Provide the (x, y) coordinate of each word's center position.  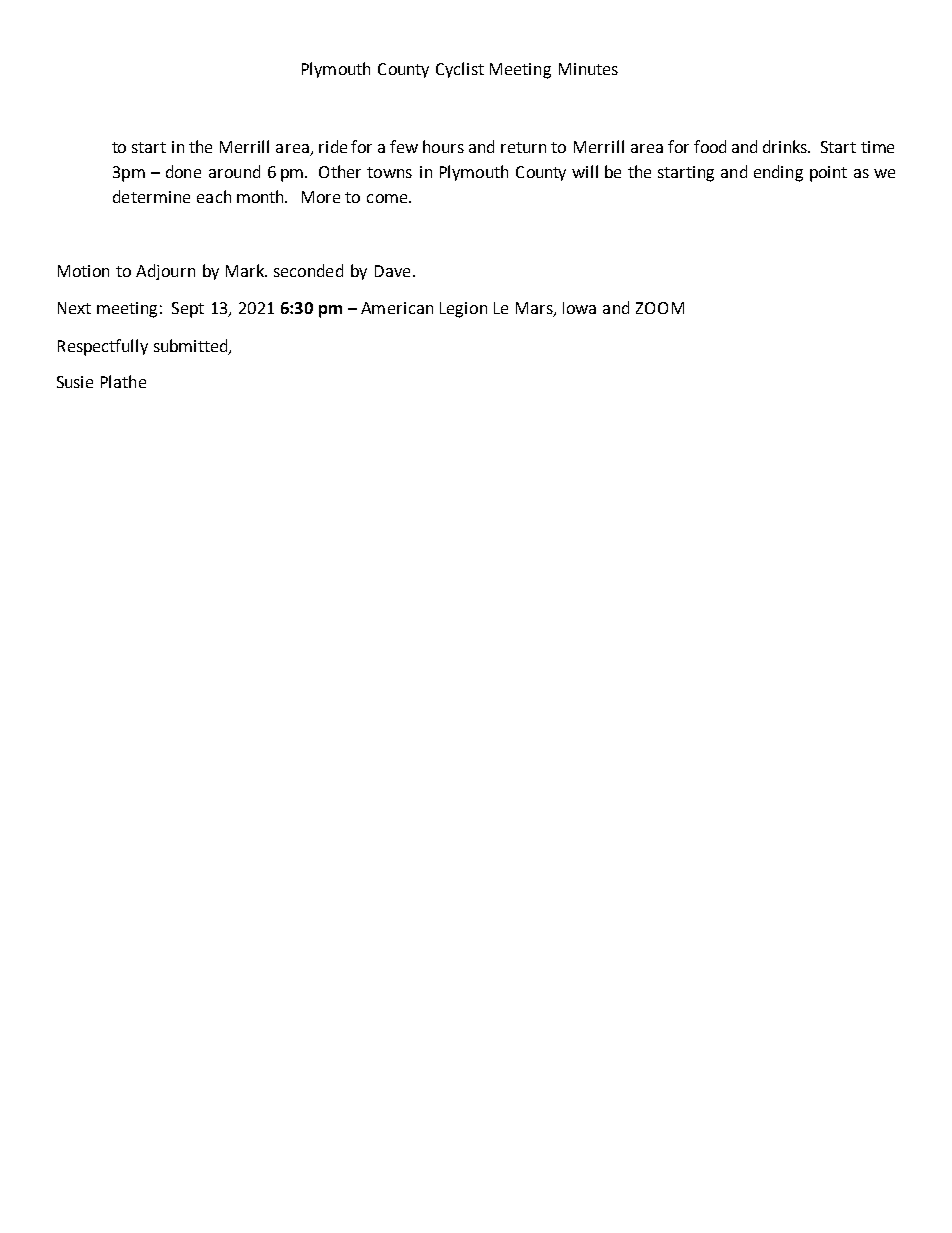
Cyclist (460, 70)
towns (389, 172)
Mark (246, 270)
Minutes (588, 69)
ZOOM (660, 308)
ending (778, 173)
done (183, 171)
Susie (75, 382)
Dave (392, 271)
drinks (786, 146)
